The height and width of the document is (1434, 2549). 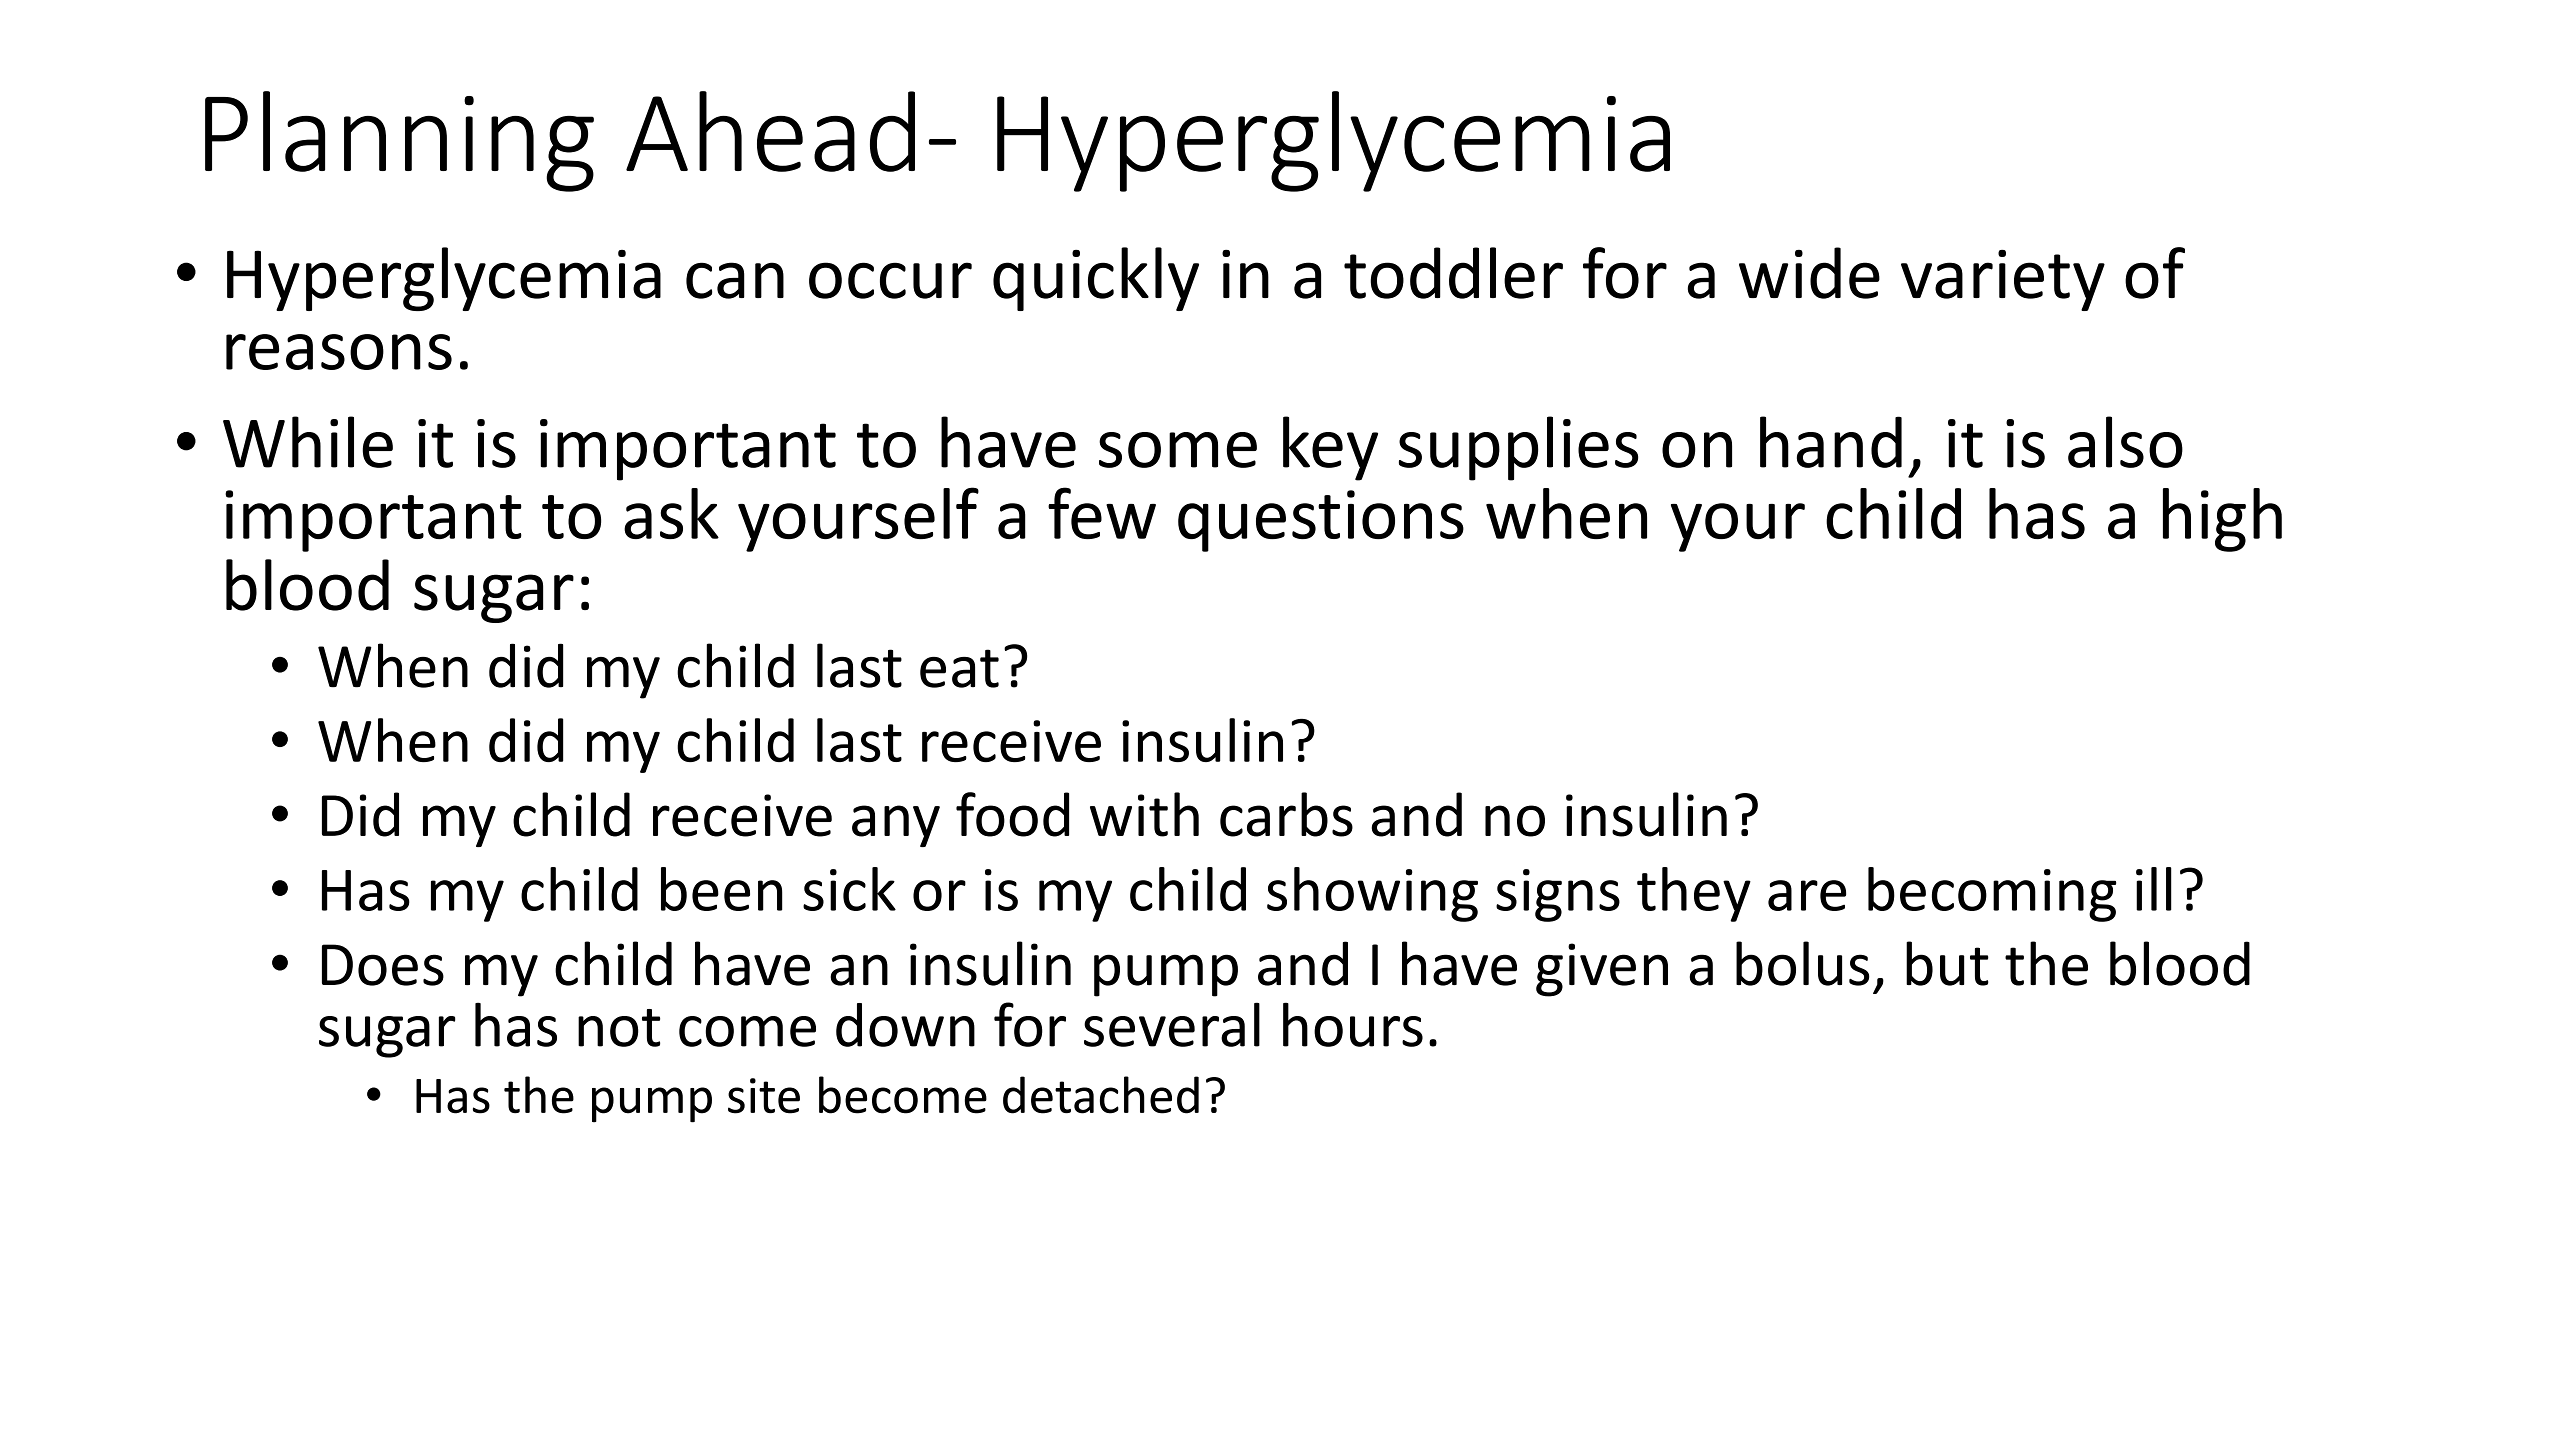 What do you see at coordinates (1992, 894) in the document?
I see `becoming` at bounding box center [1992, 894].
